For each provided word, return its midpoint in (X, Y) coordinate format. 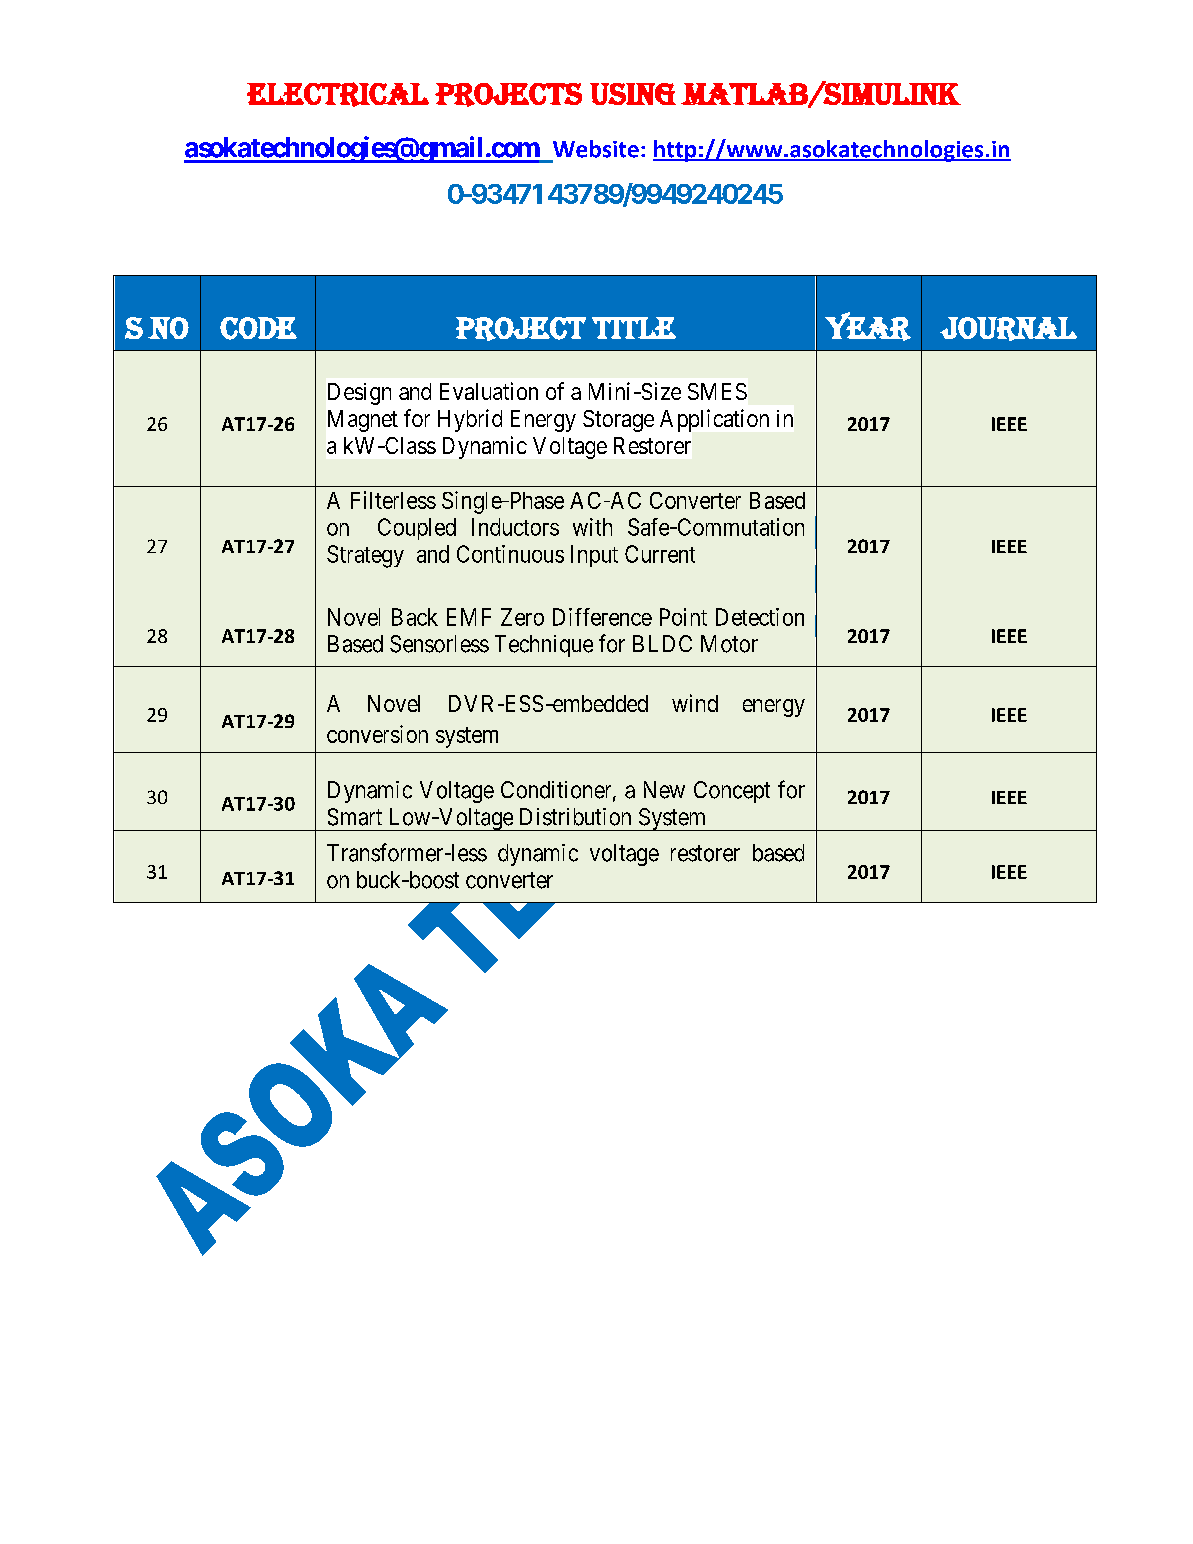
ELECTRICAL (338, 94)
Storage (618, 421)
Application (714, 420)
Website (596, 149)
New (664, 790)
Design (359, 394)
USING (633, 94)
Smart (355, 817)
